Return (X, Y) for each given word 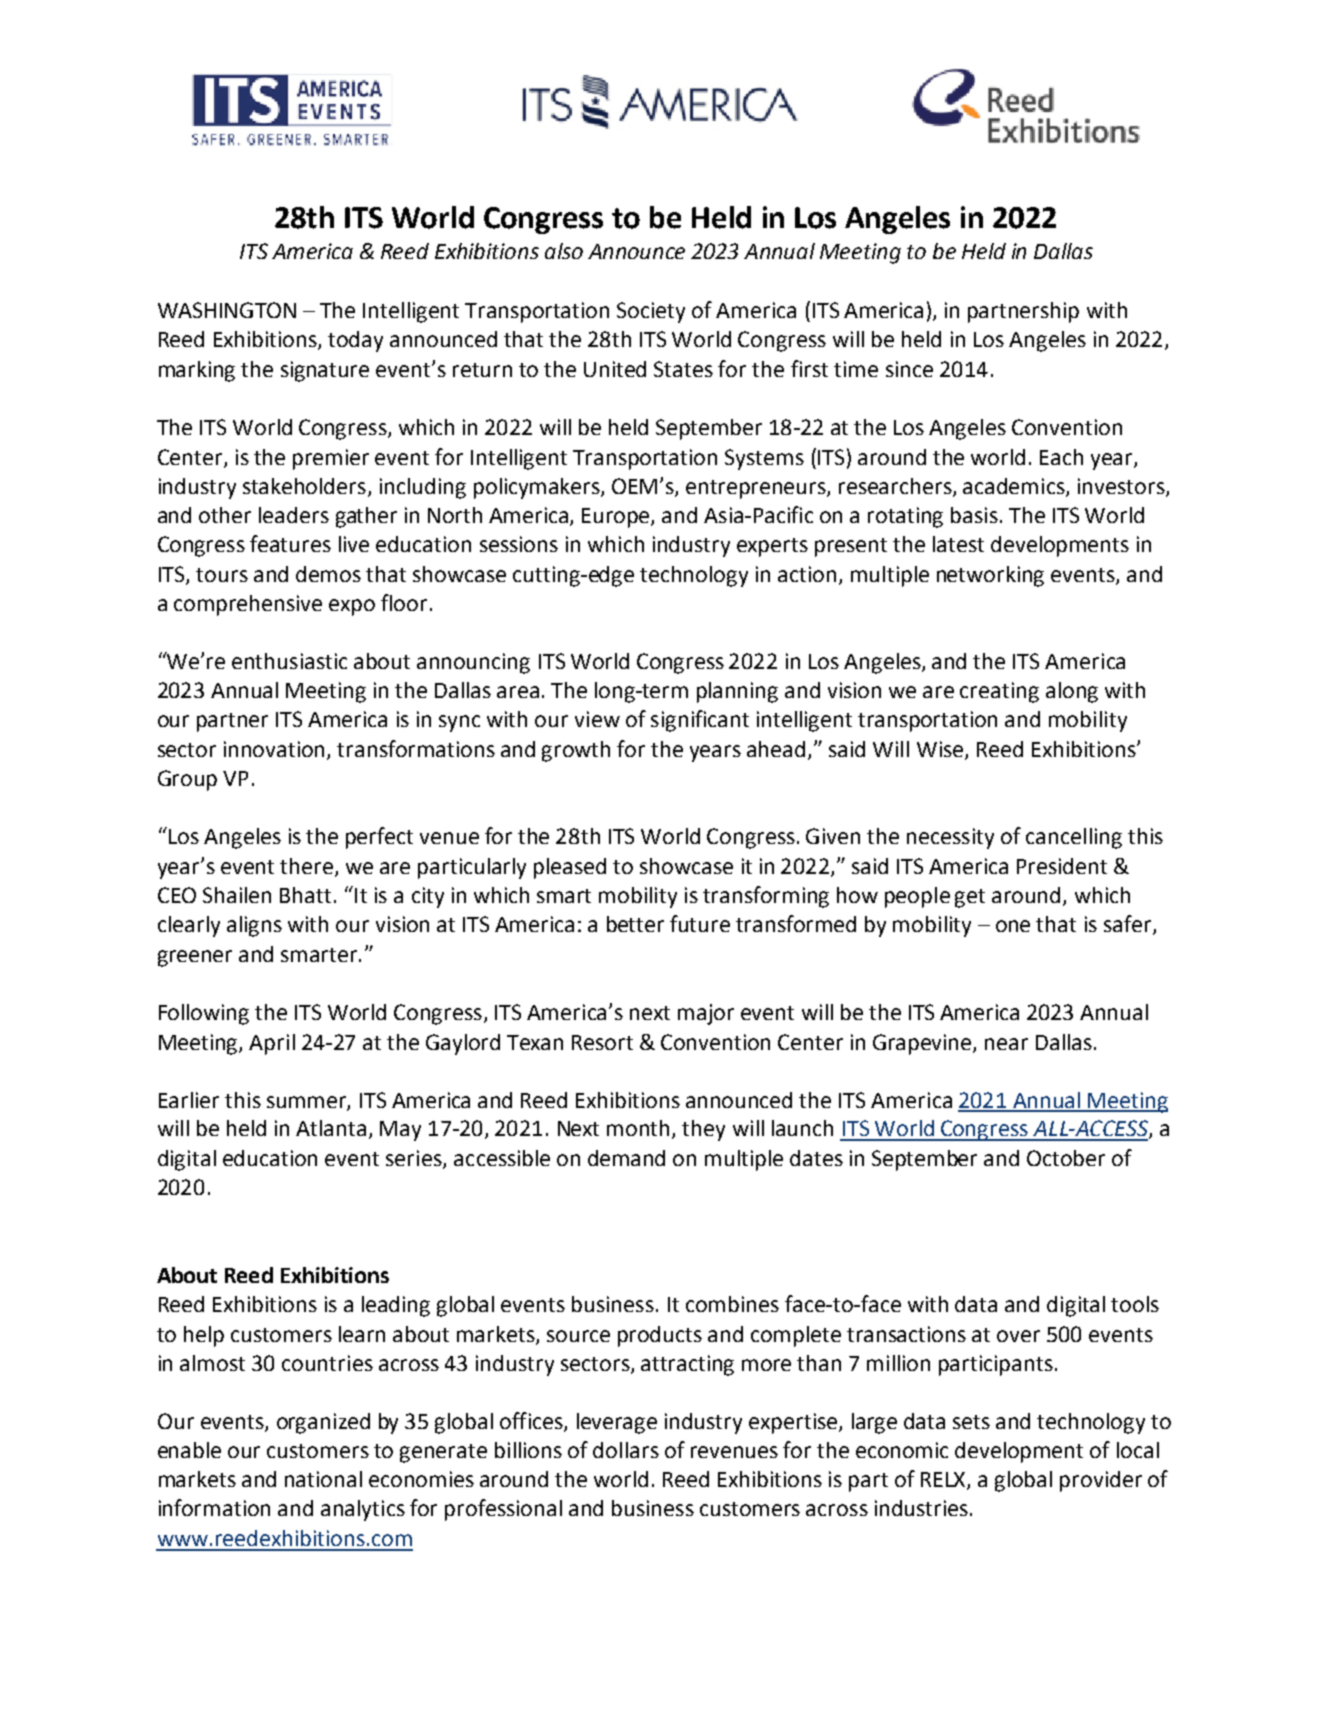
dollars (626, 1450)
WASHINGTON (227, 310)
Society (651, 312)
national (323, 1479)
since (909, 369)
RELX (944, 1481)
